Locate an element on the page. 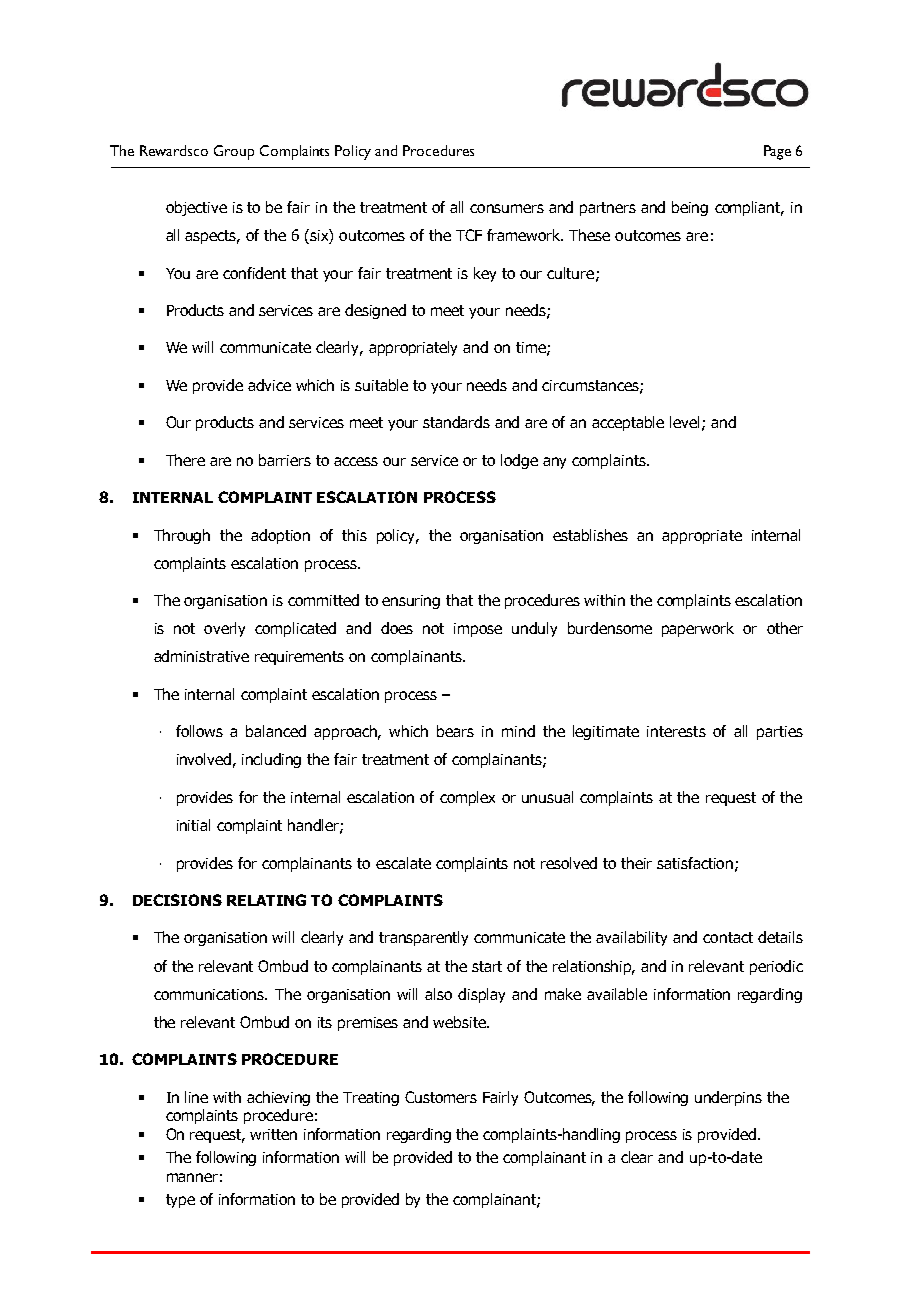 This document has height=1308, width=924. consumers is located at coordinates (507, 208).
